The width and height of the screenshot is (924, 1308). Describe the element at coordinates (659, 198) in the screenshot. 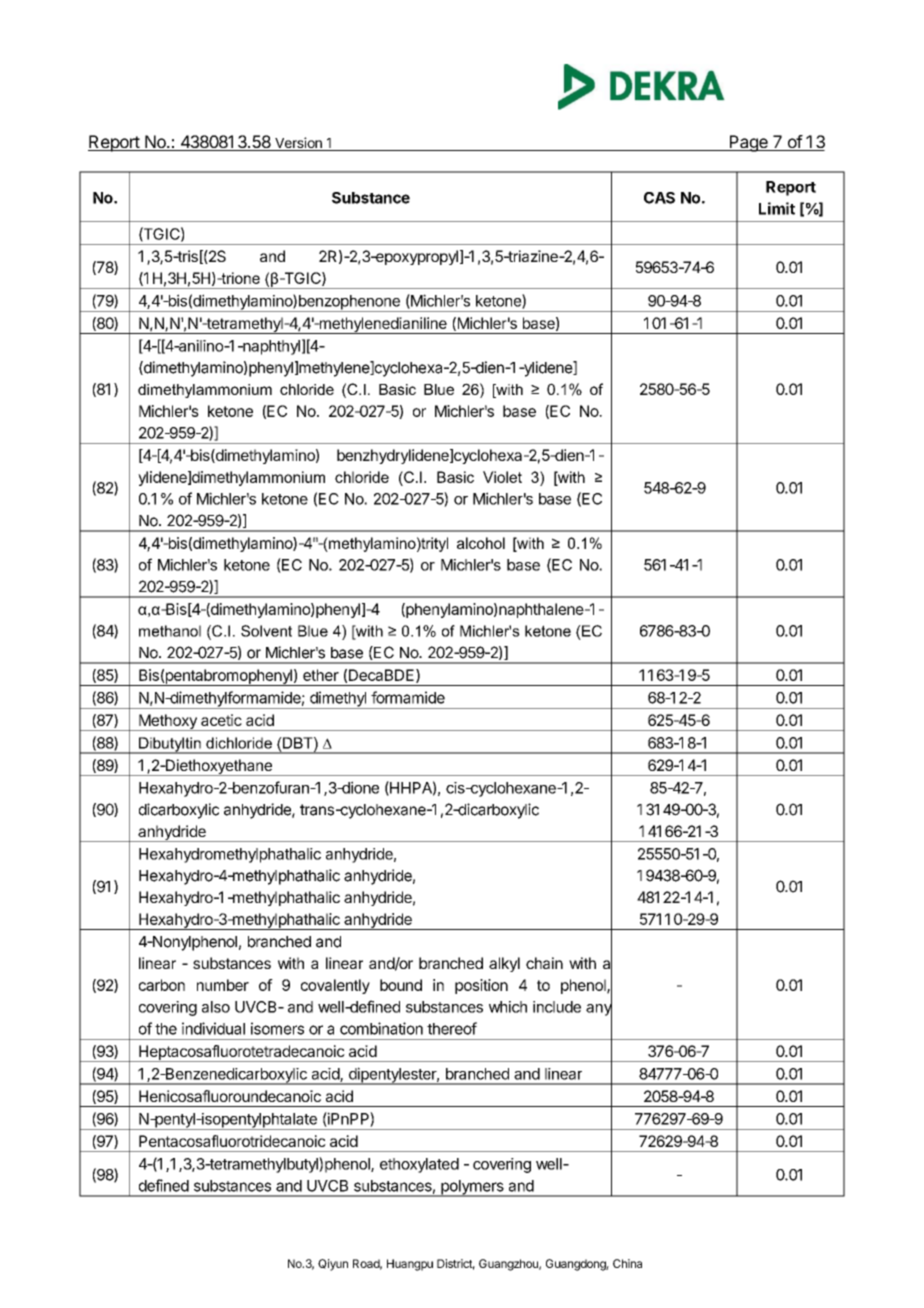

I see `CAS` at that location.
